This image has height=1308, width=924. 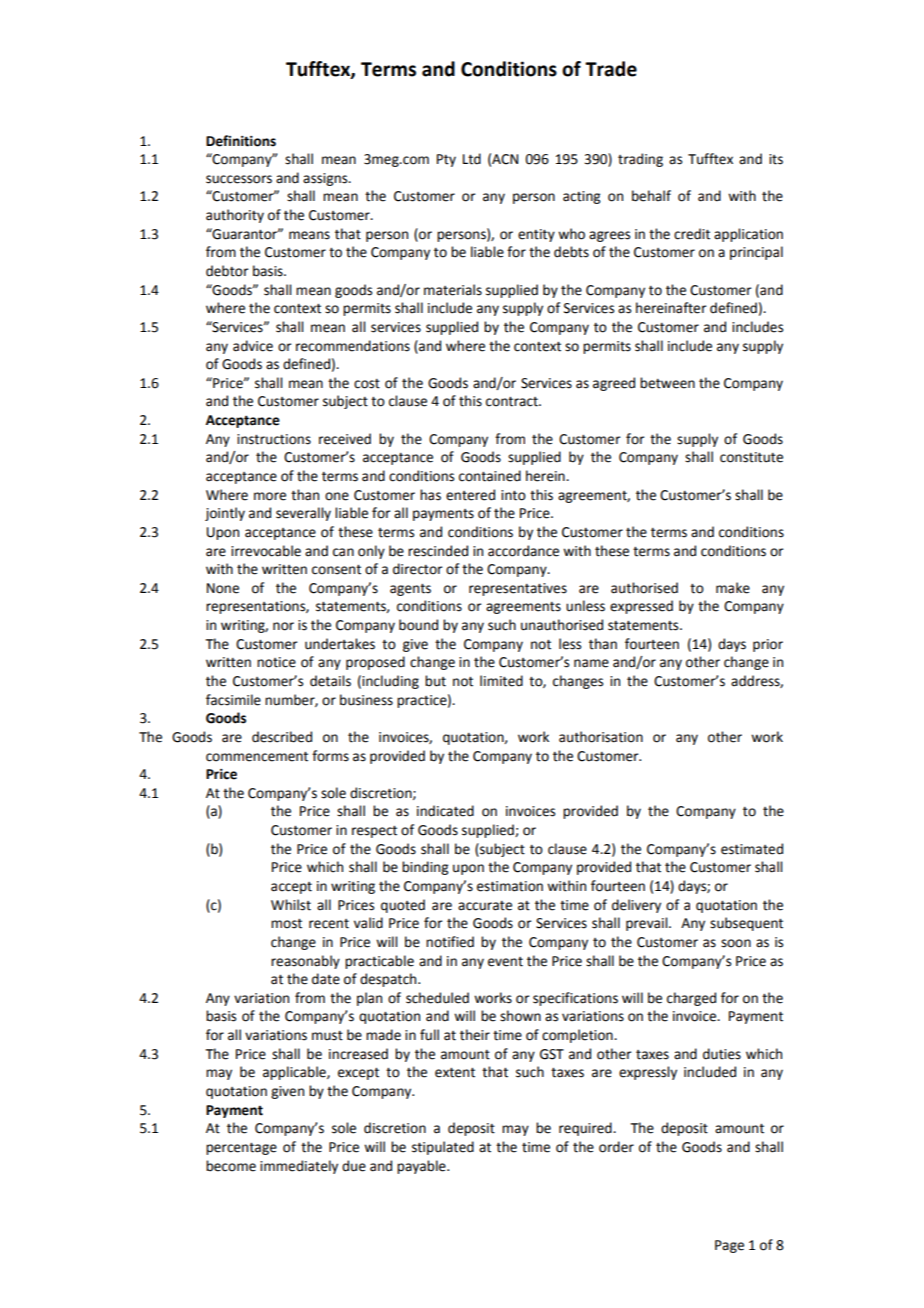 I want to click on immediately, so click(x=299, y=1167).
